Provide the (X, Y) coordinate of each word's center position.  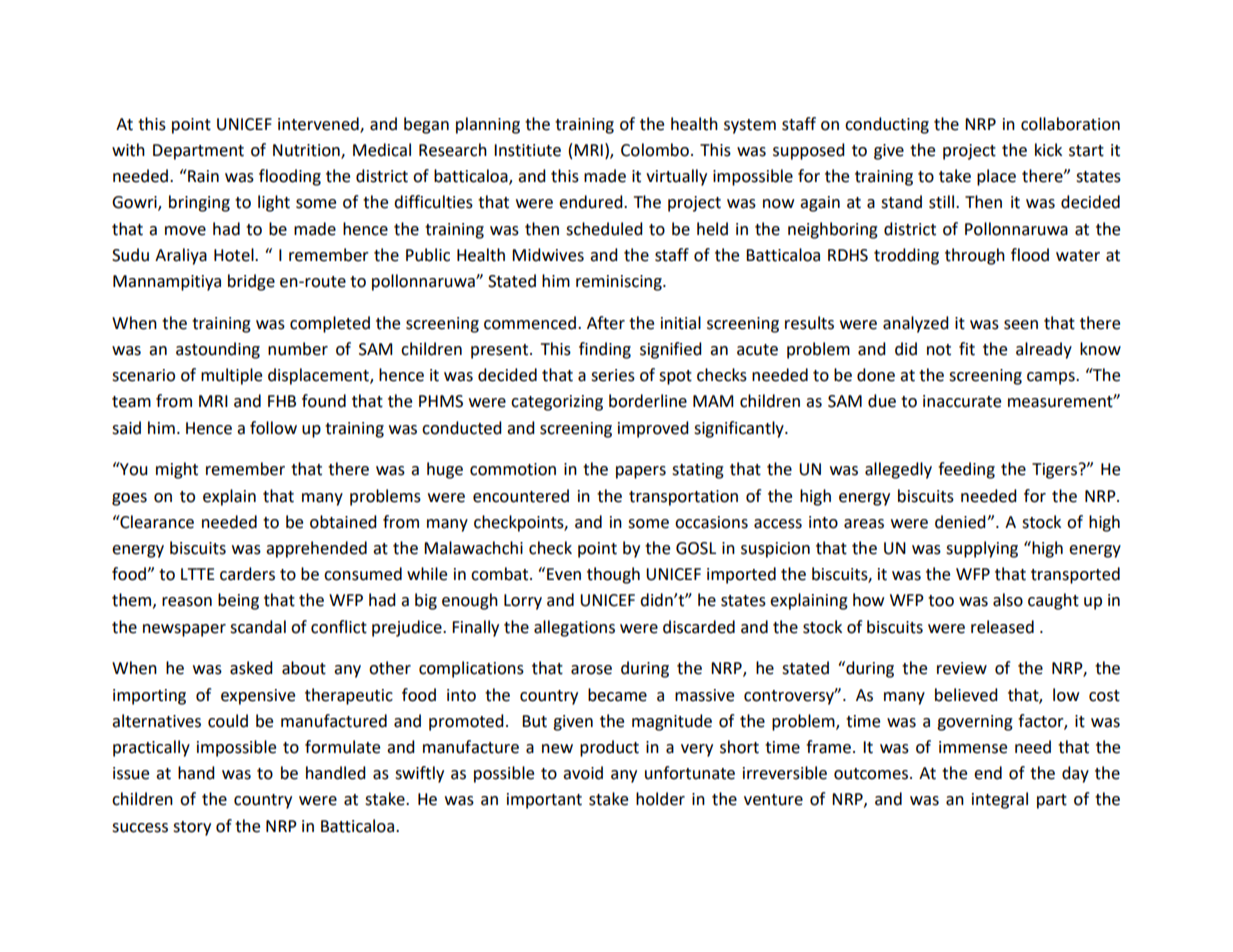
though (613, 575)
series (613, 375)
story (192, 828)
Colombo (655, 150)
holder (660, 799)
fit (967, 349)
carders (247, 574)
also (1008, 600)
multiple (231, 376)
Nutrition (307, 151)
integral (1000, 800)
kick (1048, 150)
